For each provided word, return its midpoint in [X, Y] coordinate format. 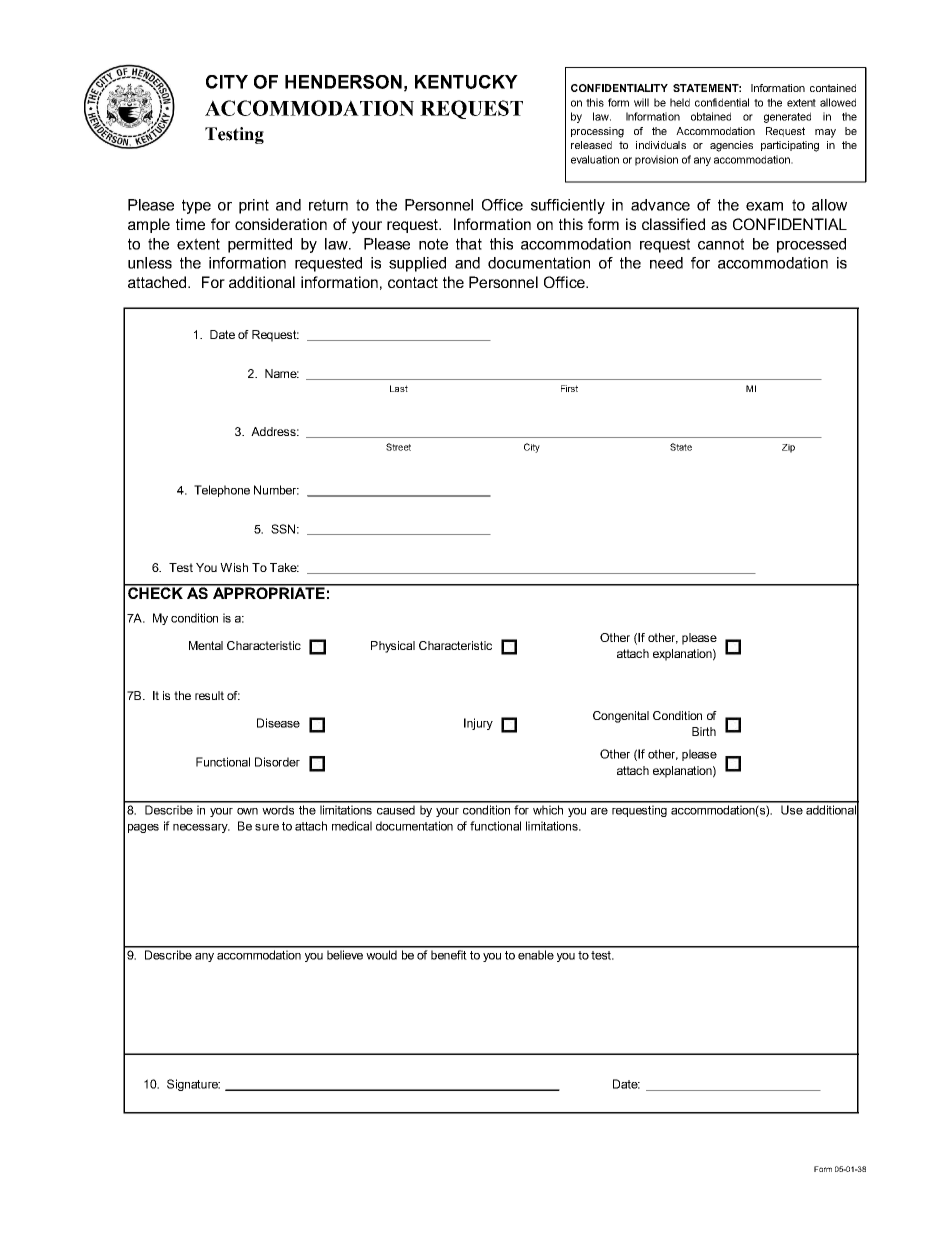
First [569, 388]
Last [399, 388]
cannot [721, 244]
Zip [788, 448]
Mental [206, 645]
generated [787, 117]
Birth [704, 731]
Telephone [222, 491]
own [247, 811]
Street [398, 447]
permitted [260, 245]
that [469, 244]
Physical [393, 647]
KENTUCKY [466, 82]
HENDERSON [343, 82]
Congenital [621, 717]
